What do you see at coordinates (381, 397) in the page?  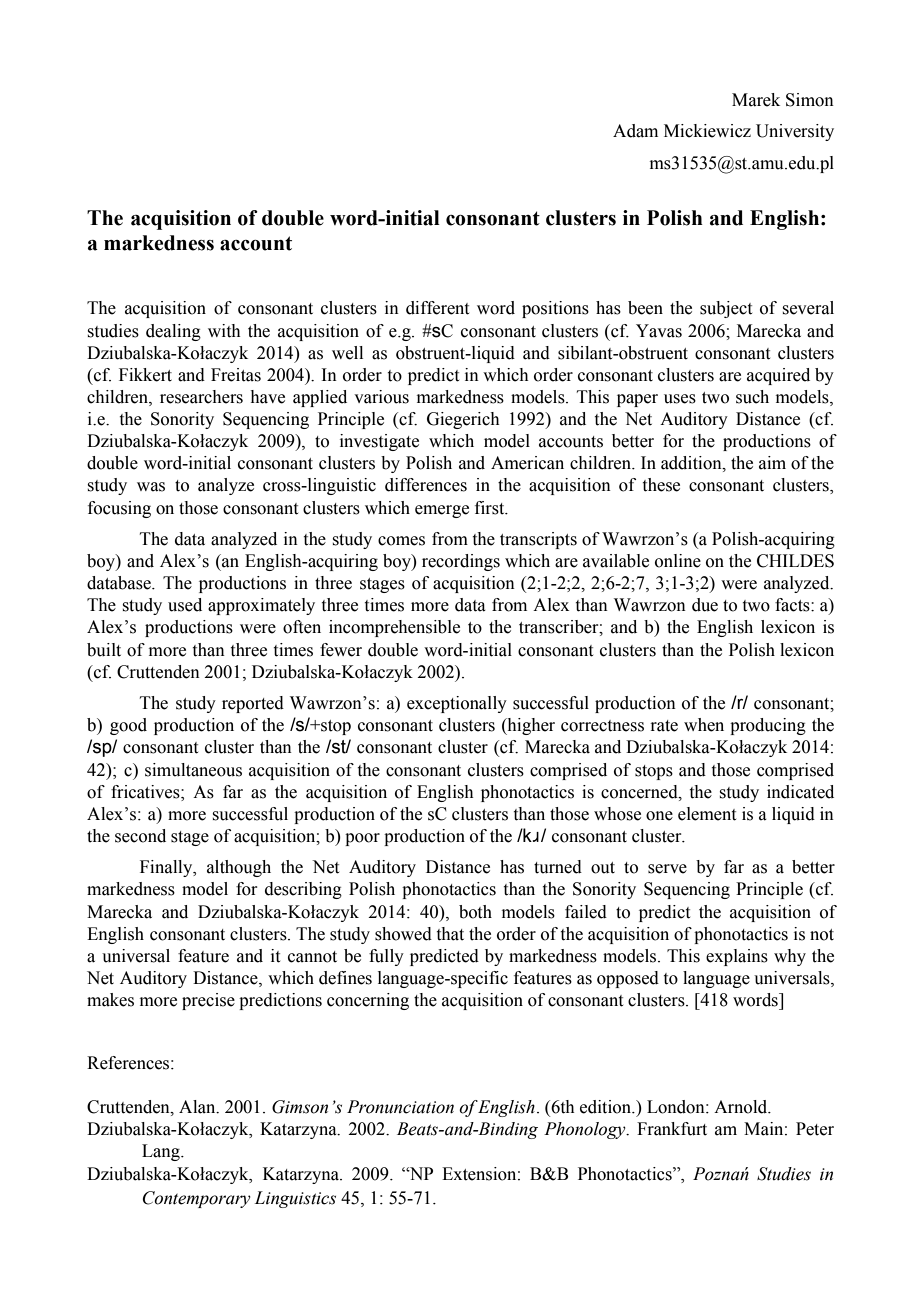 I see `various` at bounding box center [381, 397].
